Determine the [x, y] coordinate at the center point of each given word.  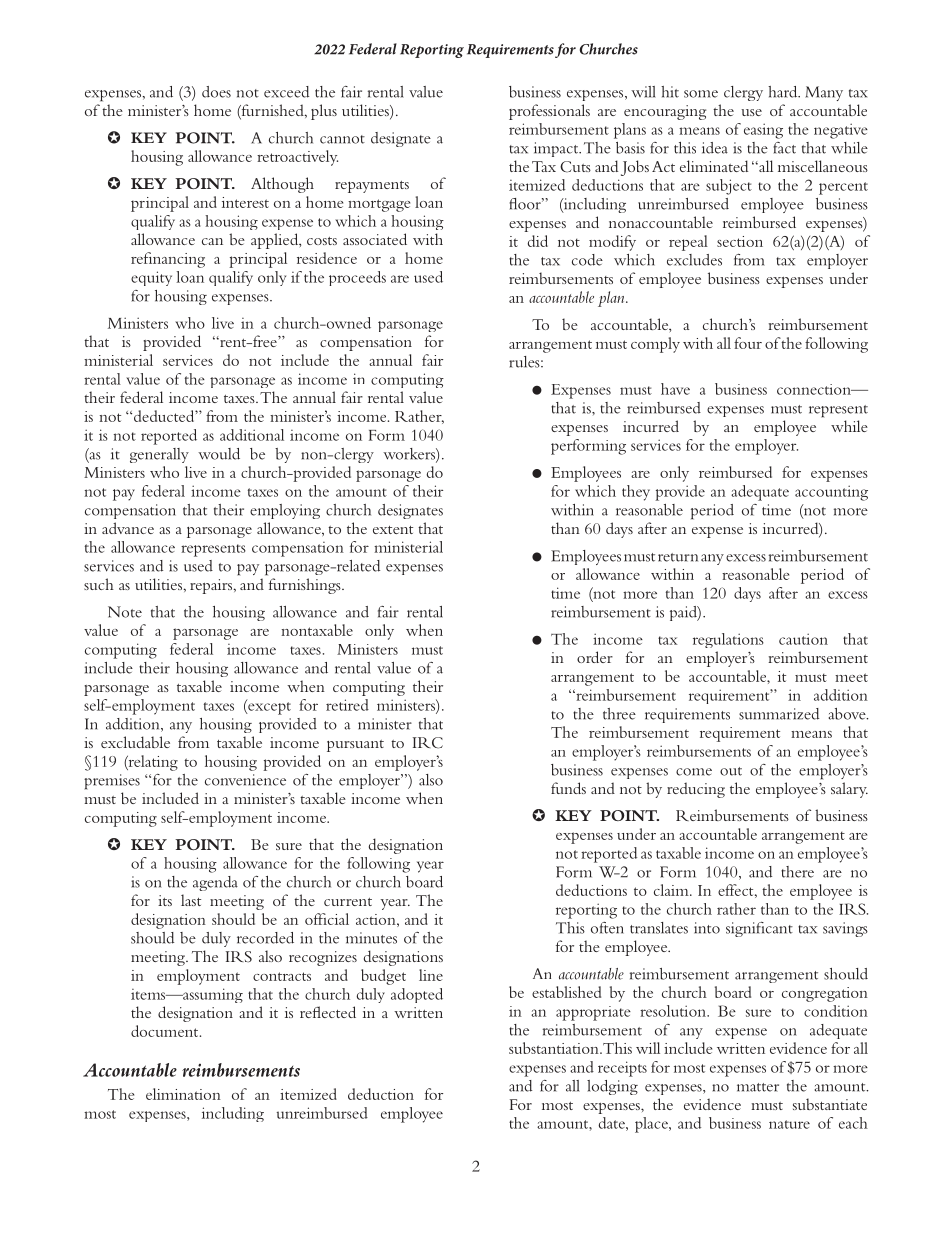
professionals [549, 112]
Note [125, 612]
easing [763, 131]
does [216, 92]
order [595, 657]
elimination [183, 1094]
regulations [728, 640]
